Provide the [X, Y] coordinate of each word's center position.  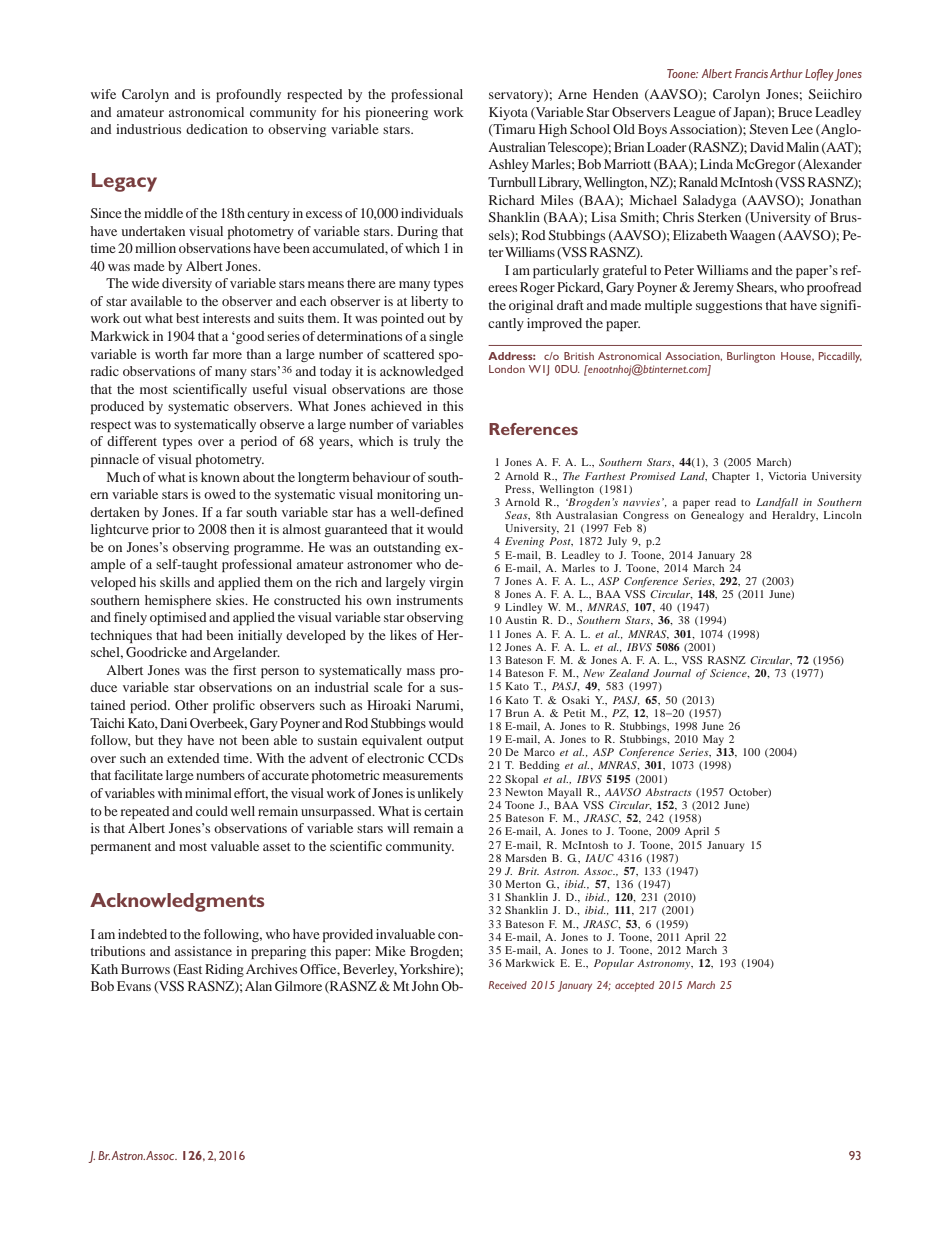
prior [166, 530]
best [187, 318]
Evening [524, 542]
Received [508, 985]
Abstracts [668, 792]
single [446, 337]
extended [193, 758]
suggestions [729, 306]
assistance [203, 951]
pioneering [397, 113]
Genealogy [717, 516]
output [445, 742]
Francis [751, 73]
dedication [217, 129]
